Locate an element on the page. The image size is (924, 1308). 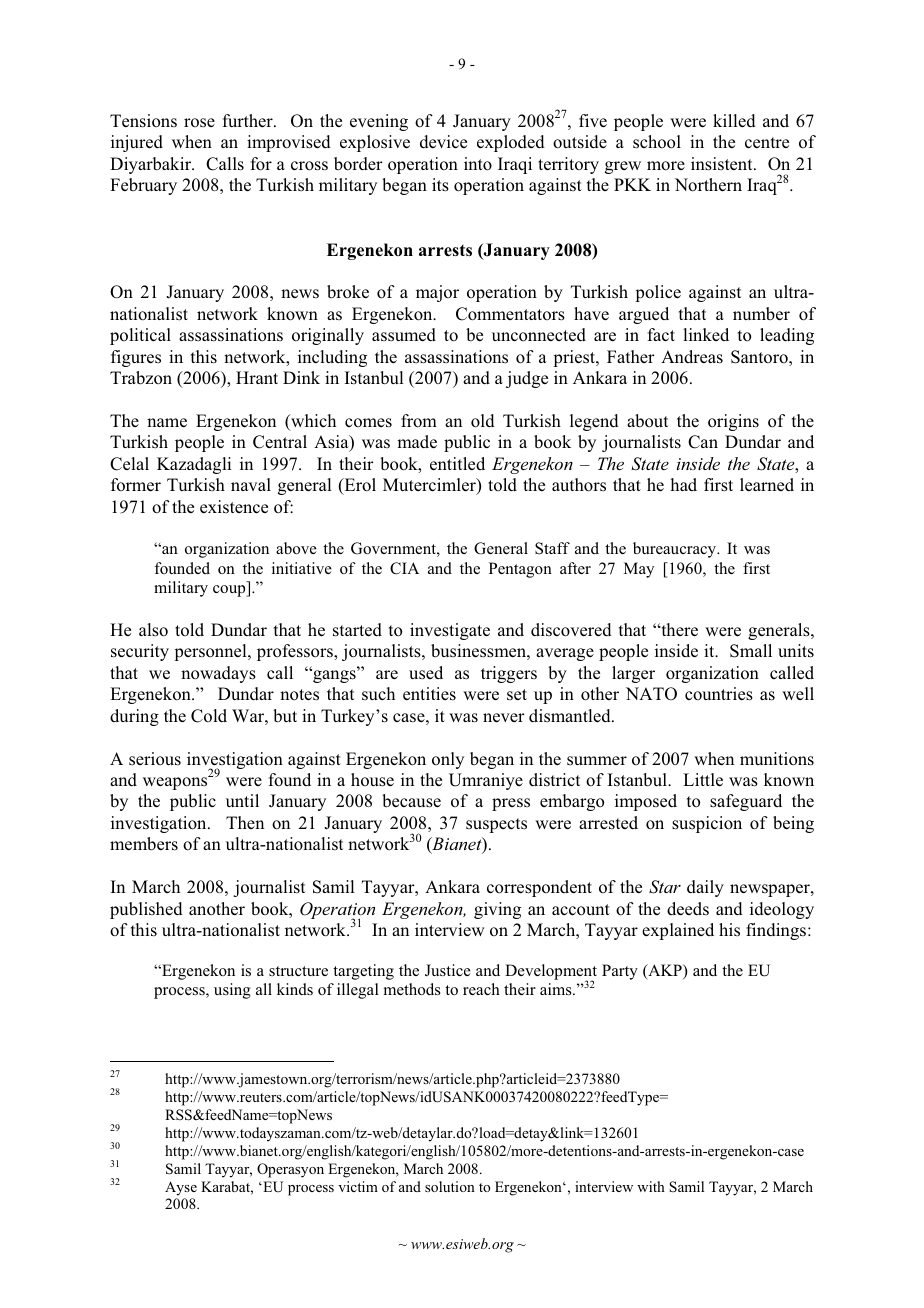
victim is located at coordinates (358, 1186).
